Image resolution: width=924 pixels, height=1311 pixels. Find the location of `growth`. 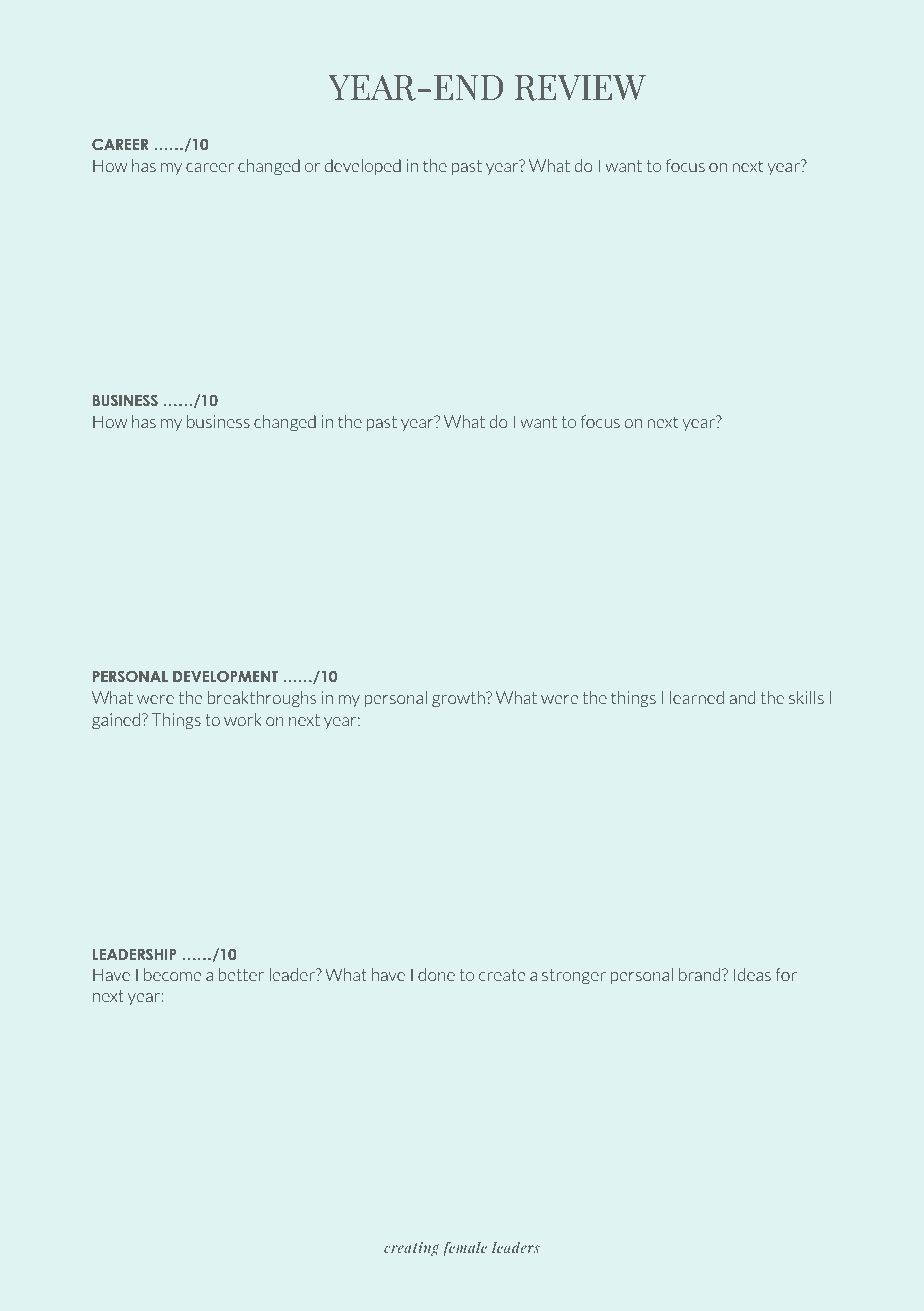

growth is located at coordinates (459, 699).
